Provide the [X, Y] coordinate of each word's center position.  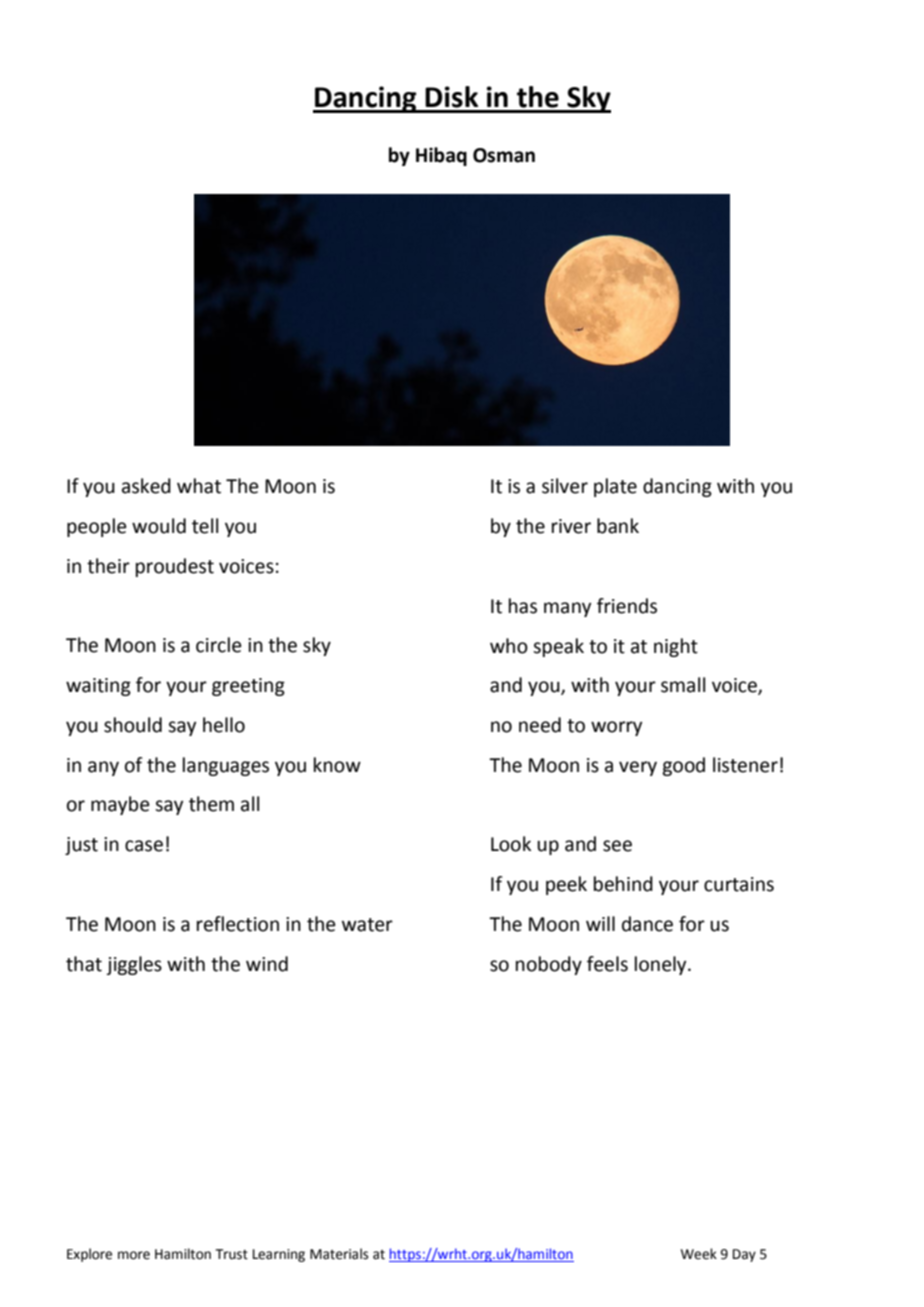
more [134, 1255]
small [683, 685]
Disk [451, 97]
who [509, 646]
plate [615, 487]
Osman [504, 155]
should [133, 725]
